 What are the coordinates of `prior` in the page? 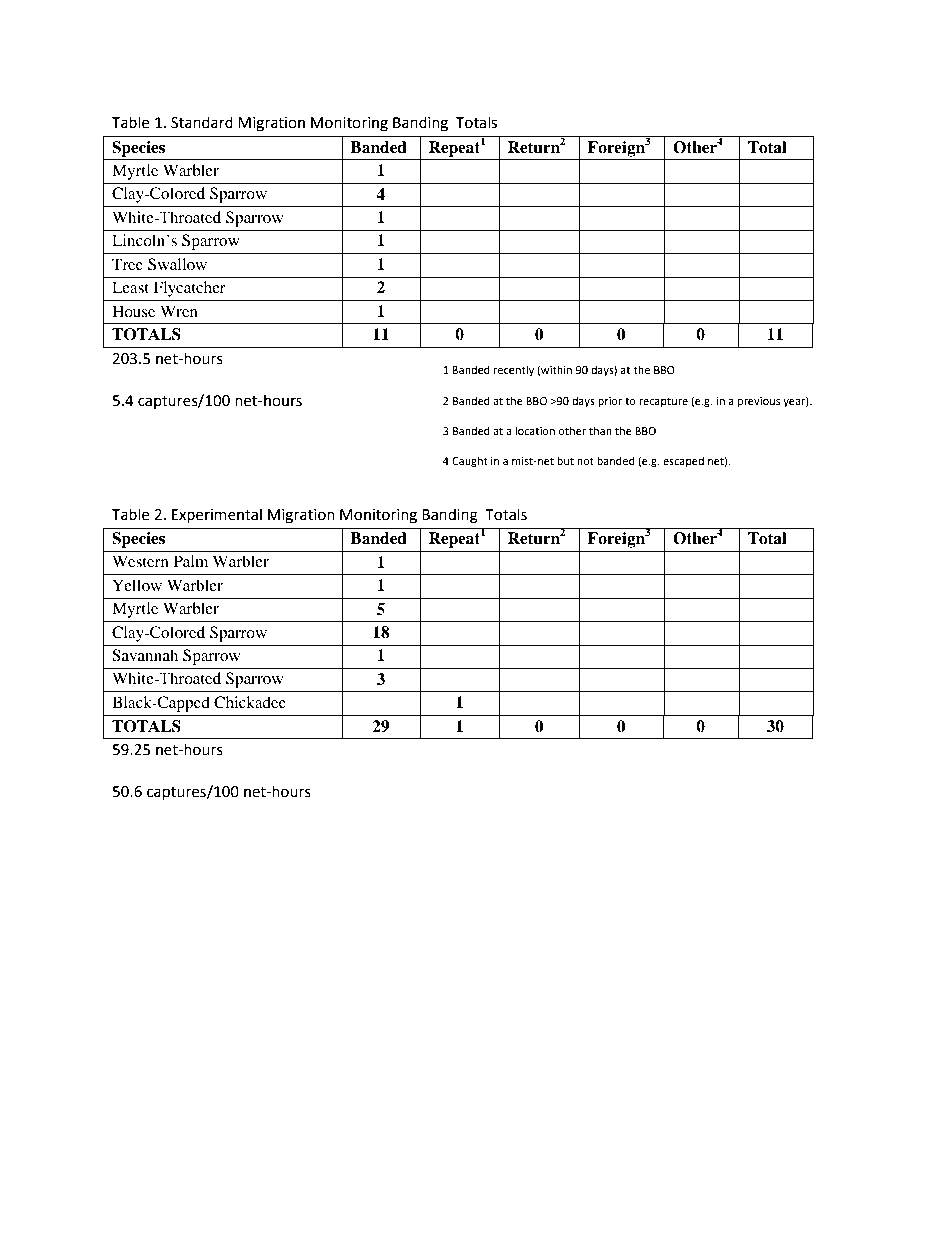 It's located at (610, 402).
